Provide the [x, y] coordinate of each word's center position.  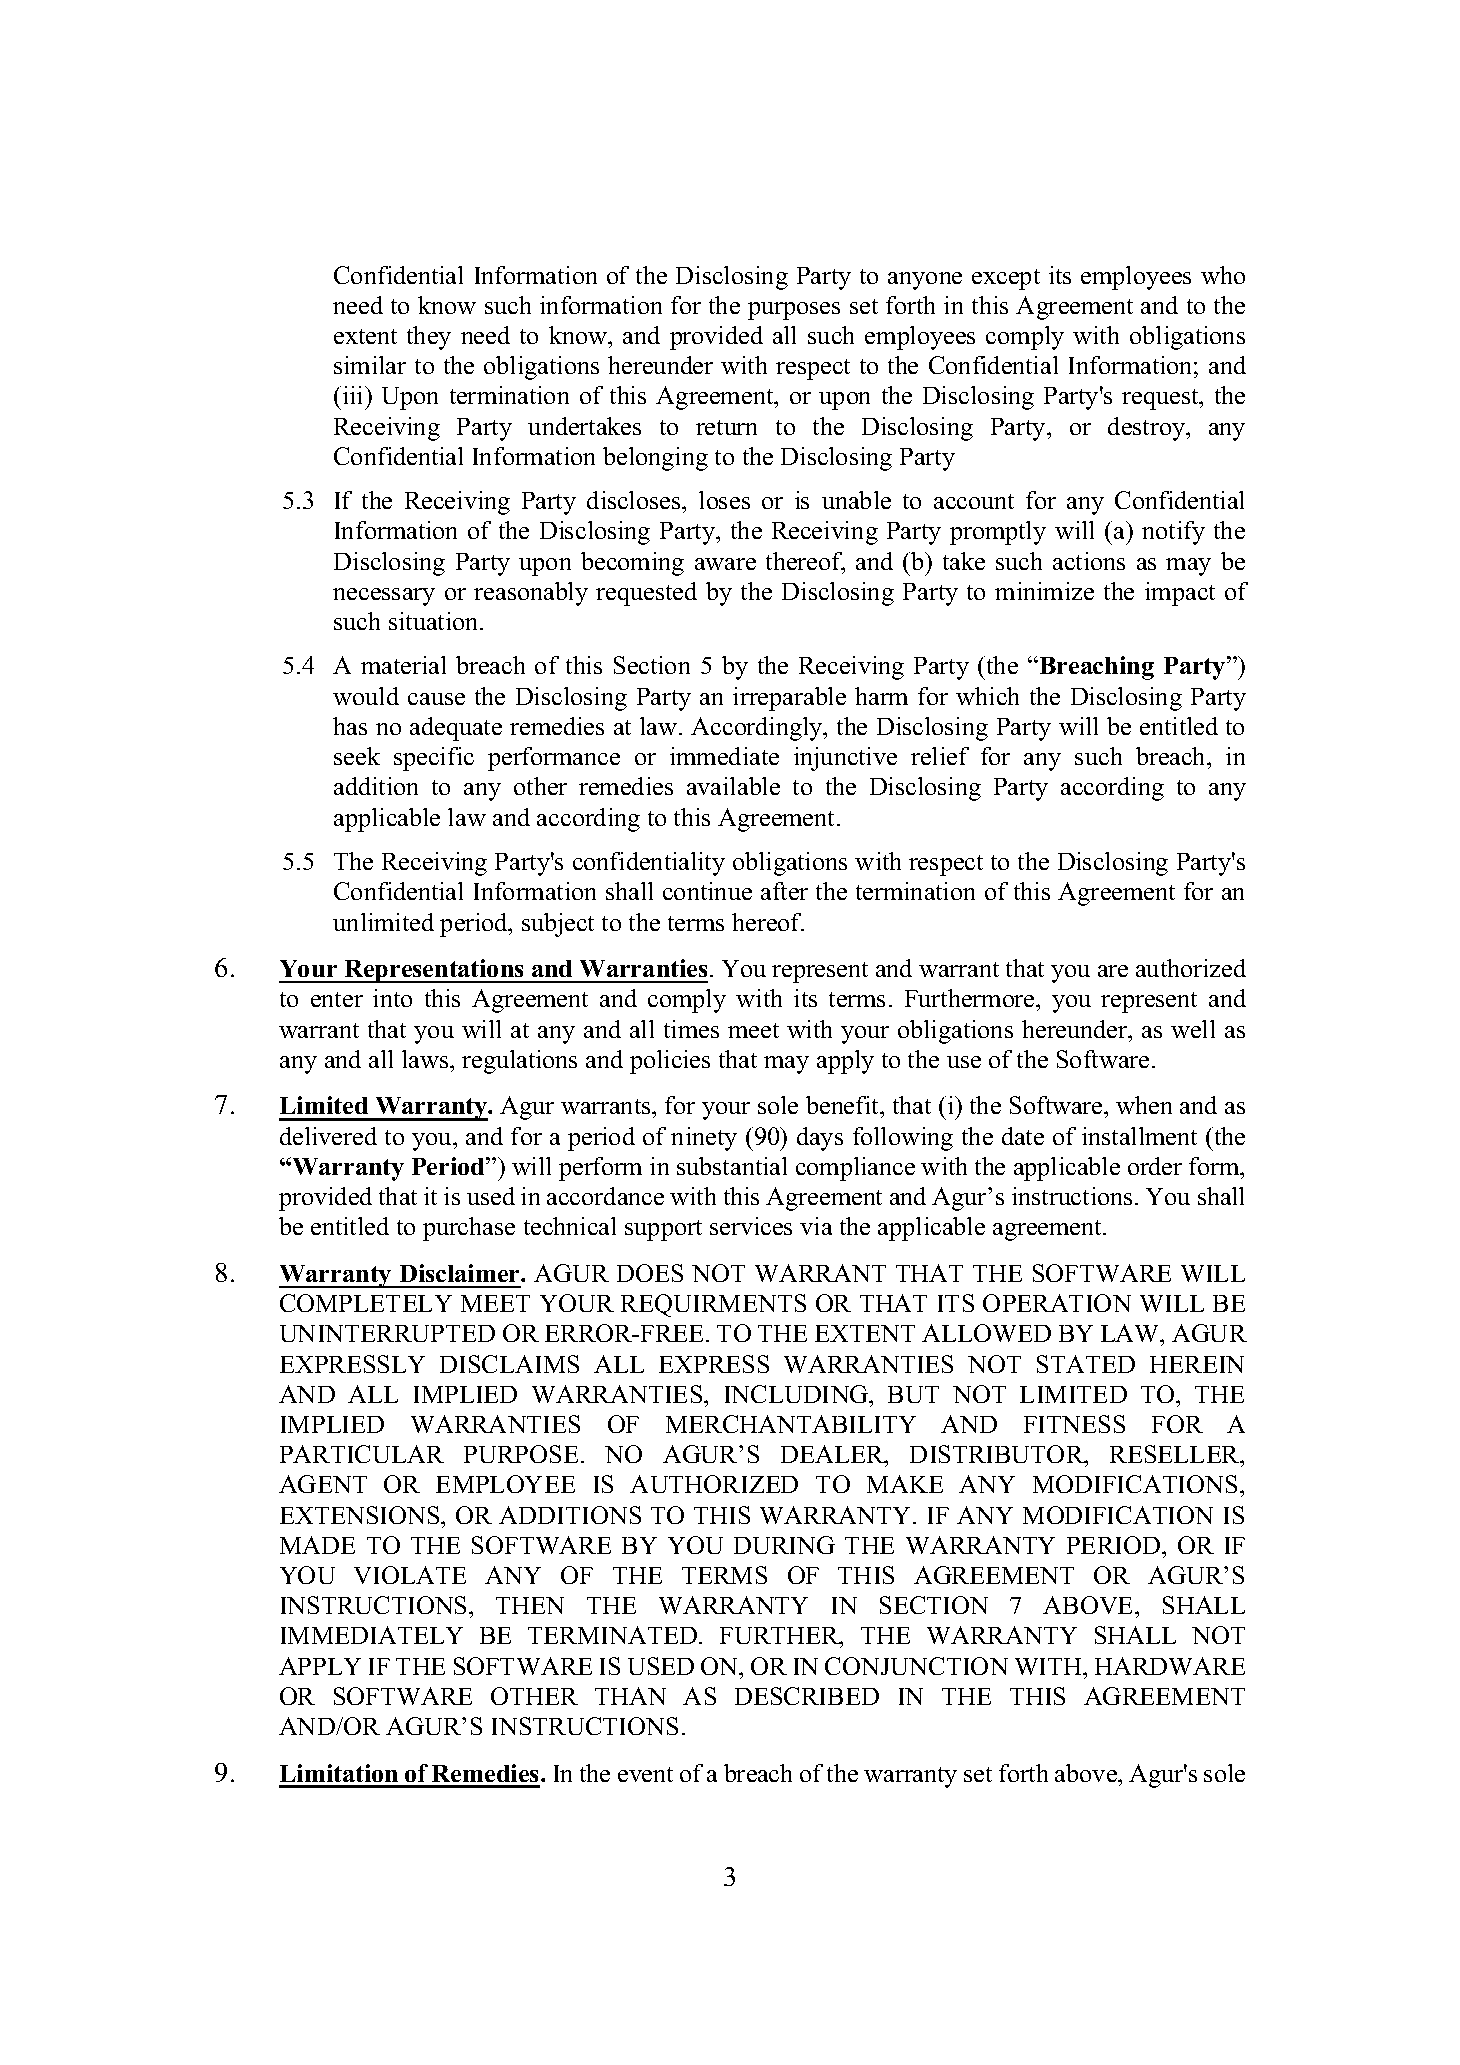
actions [1089, 561]
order [1155, 1166]
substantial [732, 1166]
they [429, 338]
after [784, 891]
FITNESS [1074, 1424]
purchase [469, 1229]
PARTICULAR [362, 1454]
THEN [530, 1605]
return [726, 427]
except [1006, 279]
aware [725, 564]
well [1193, 1029]
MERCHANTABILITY [791, 1424]
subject [558, 925]
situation [435, 621]
